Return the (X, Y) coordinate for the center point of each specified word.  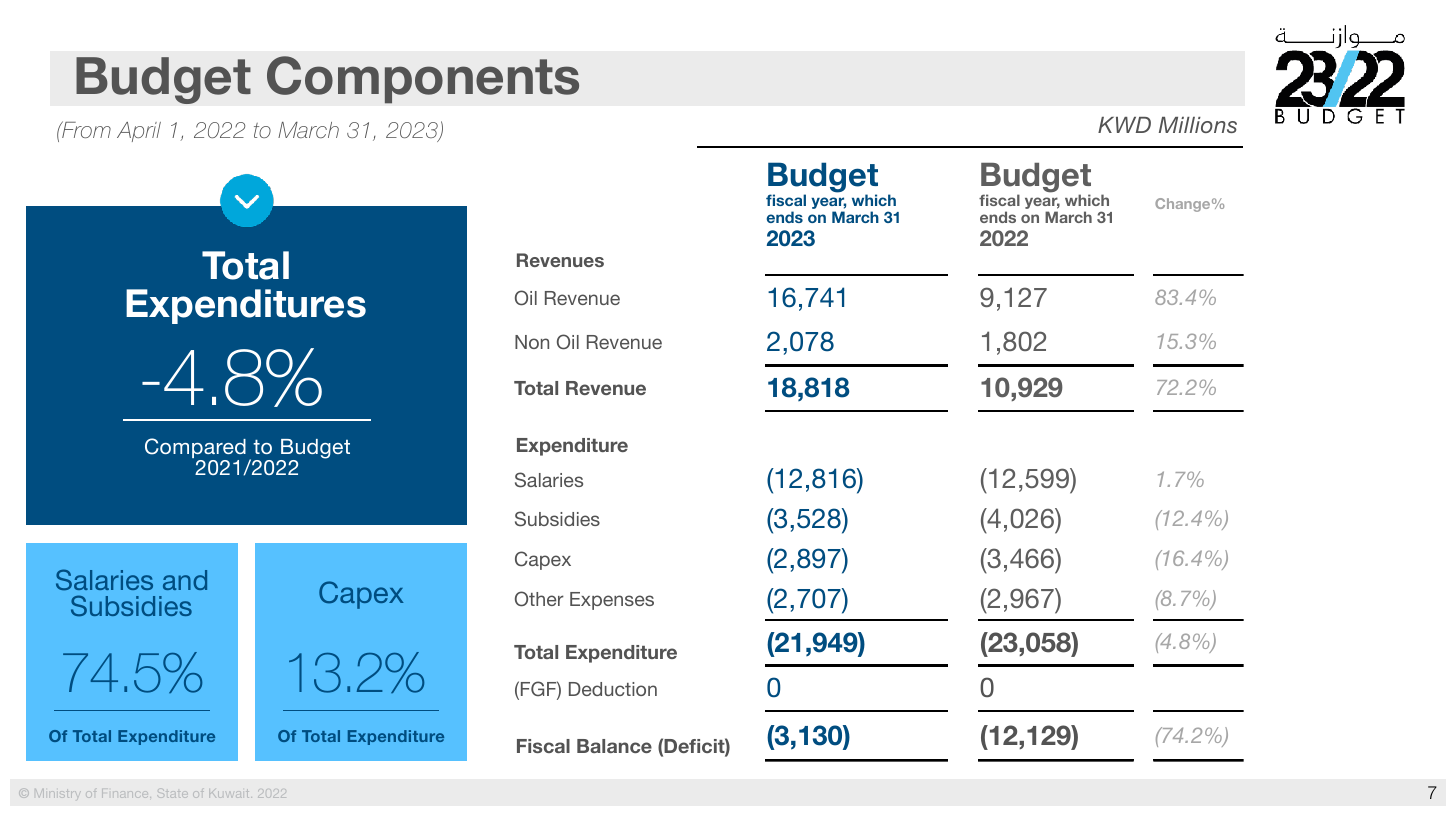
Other (539, 599)
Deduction (613, 689)
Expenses (612, 601)
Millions (1198, 125)
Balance (614, 746)
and (185, 580)
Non (532, 342)
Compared (195, 449)
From (85, 129)
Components (423, 80)
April (139, 132)
